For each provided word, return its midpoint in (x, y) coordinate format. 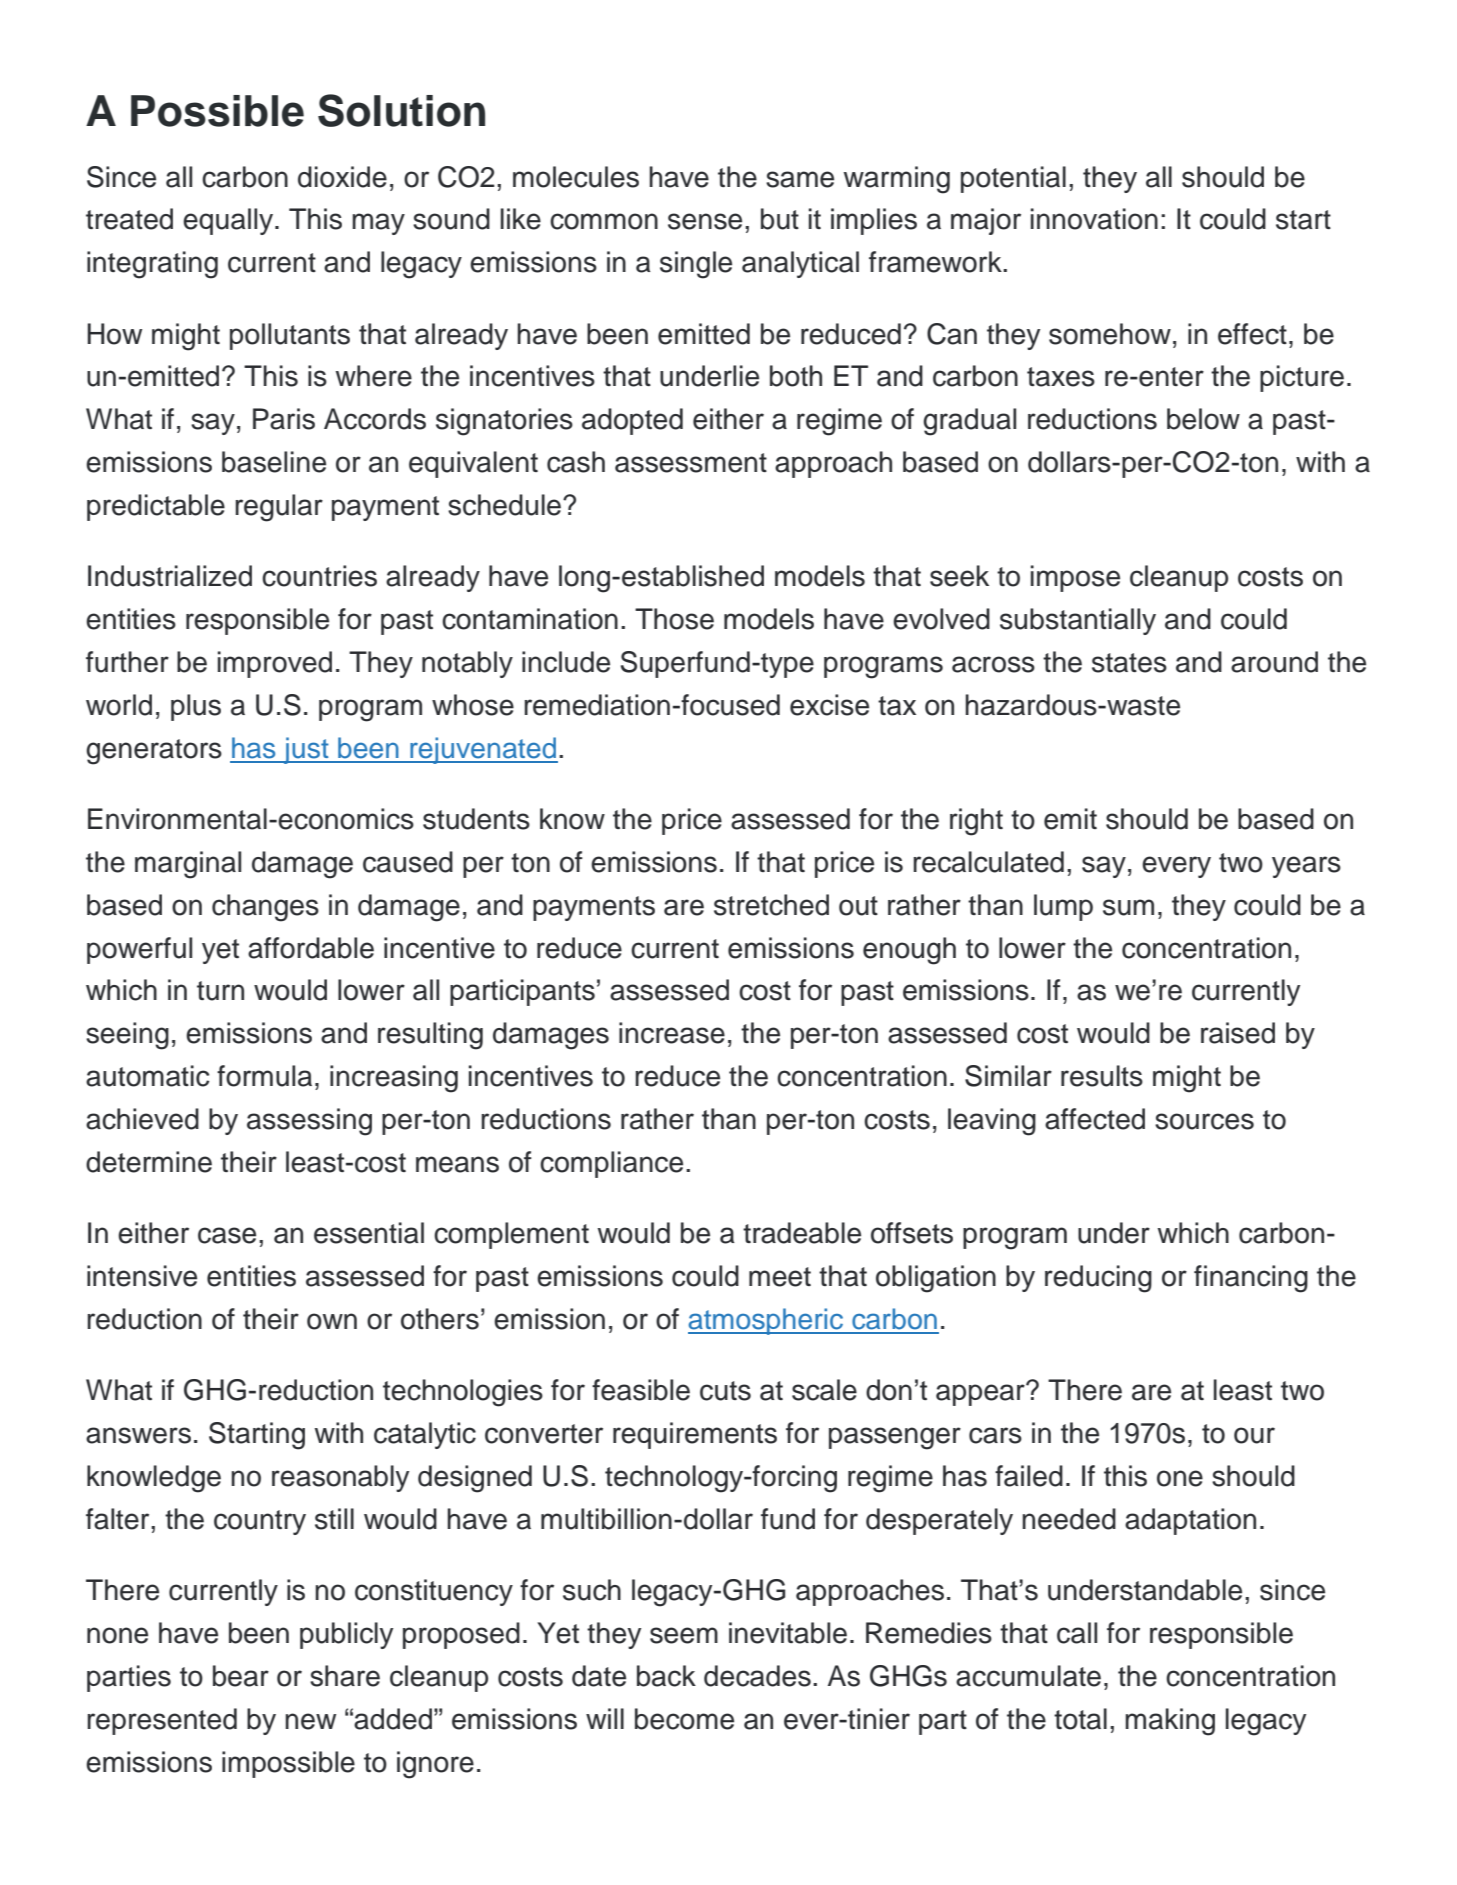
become (684, 1719)
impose (1075, 578)
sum (1128, 907)
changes (265, 908)
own (332, 1321)
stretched (771, 905)
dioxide (342, 177)
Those (674, 619)
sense (705, 221)
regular (279, 508)
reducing (1098, 1279)
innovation (1094, 219)
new (310, 1721)
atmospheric (766, 1321)
